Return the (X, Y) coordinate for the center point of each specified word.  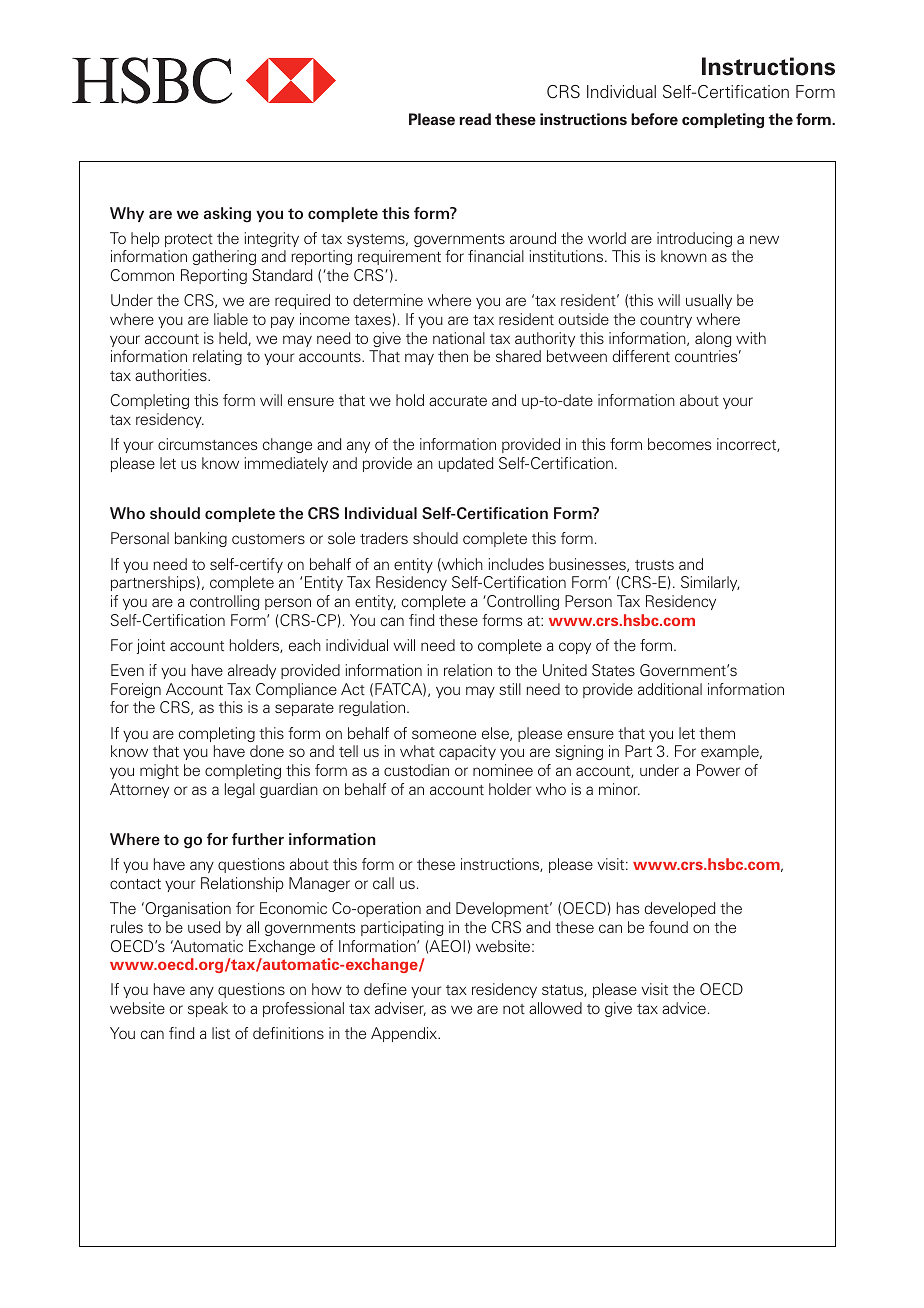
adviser (400, 1009)
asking (227, 215)
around (533, 238)
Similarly (710, 583)
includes (516, 564)
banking (201, 539)
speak (208, 1009)
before (654, 119)
